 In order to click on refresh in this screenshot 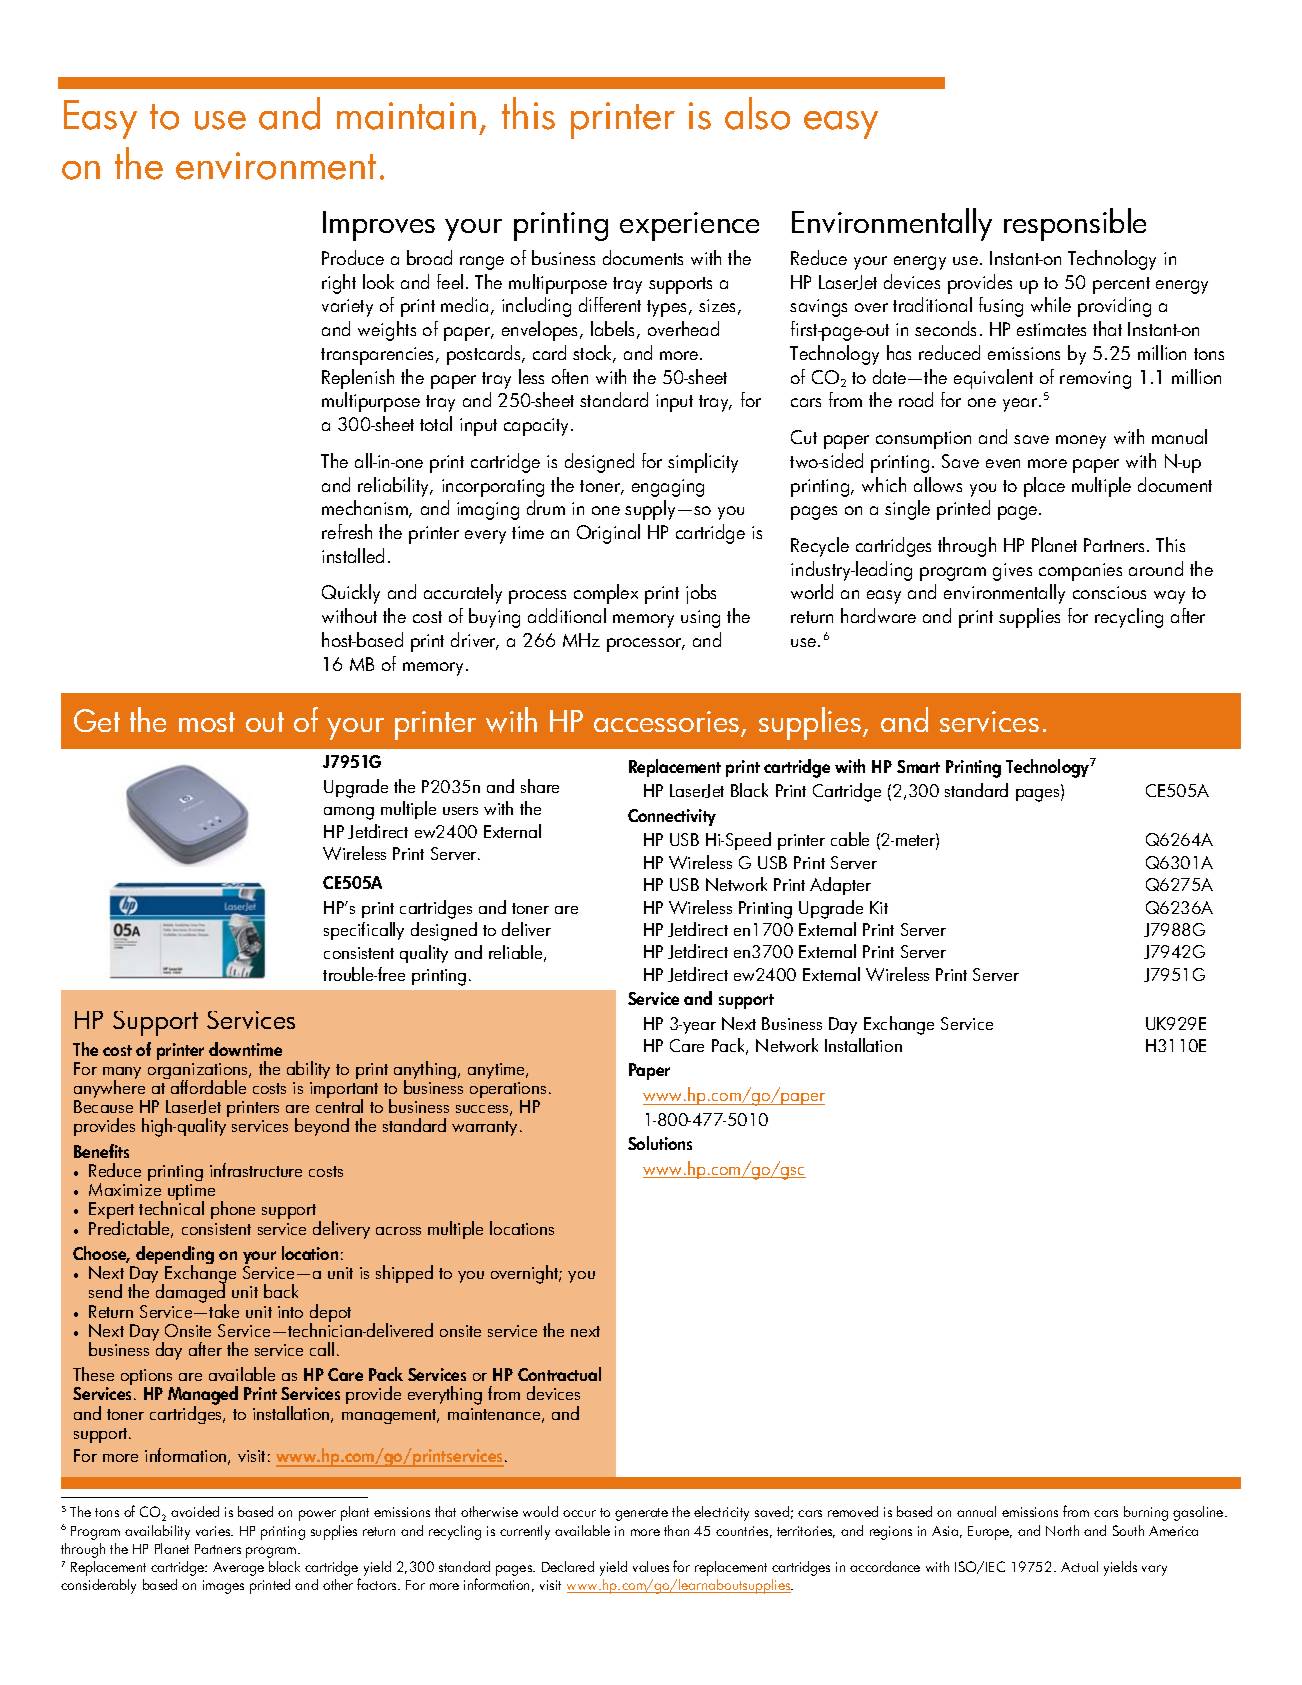, I will do `click(347, 531)`.
